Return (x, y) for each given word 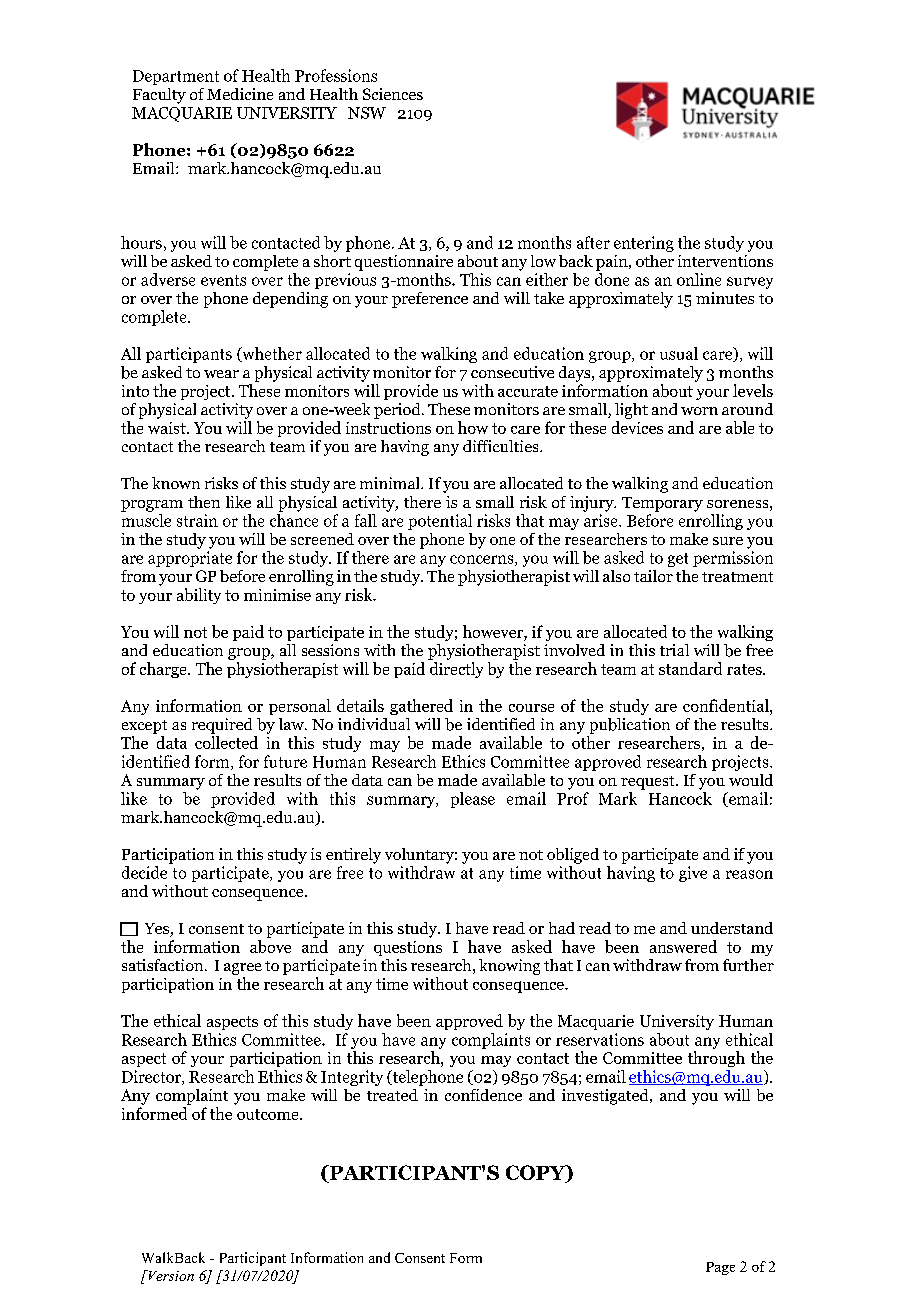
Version (170, 1275)
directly (456, 670)
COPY (537, 1174)
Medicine (240, 94)
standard (690, 668)
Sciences (393, 94)
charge (164, 670)
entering (644, 244)
